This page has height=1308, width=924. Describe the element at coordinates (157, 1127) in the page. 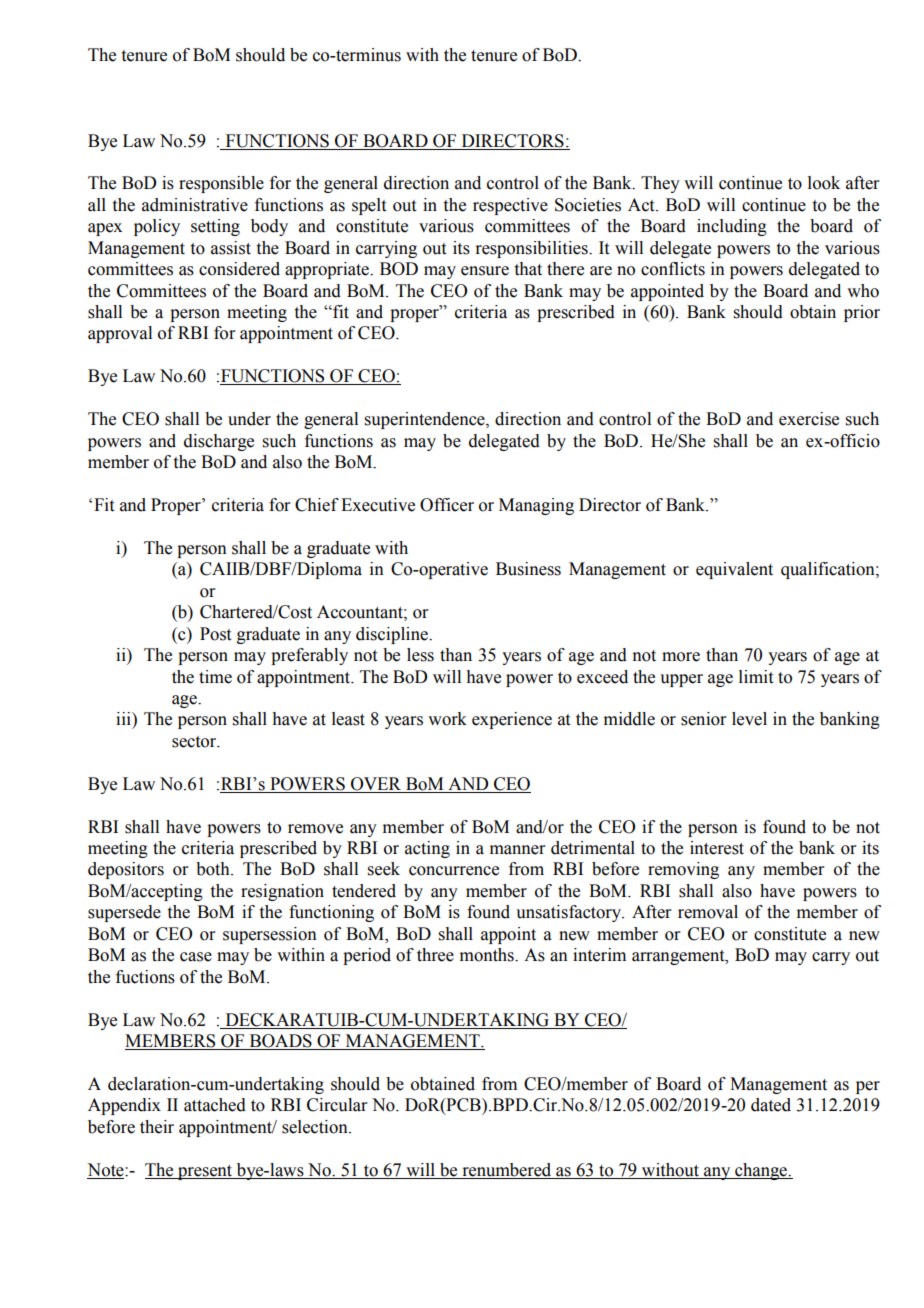

I see `their` at that location.
